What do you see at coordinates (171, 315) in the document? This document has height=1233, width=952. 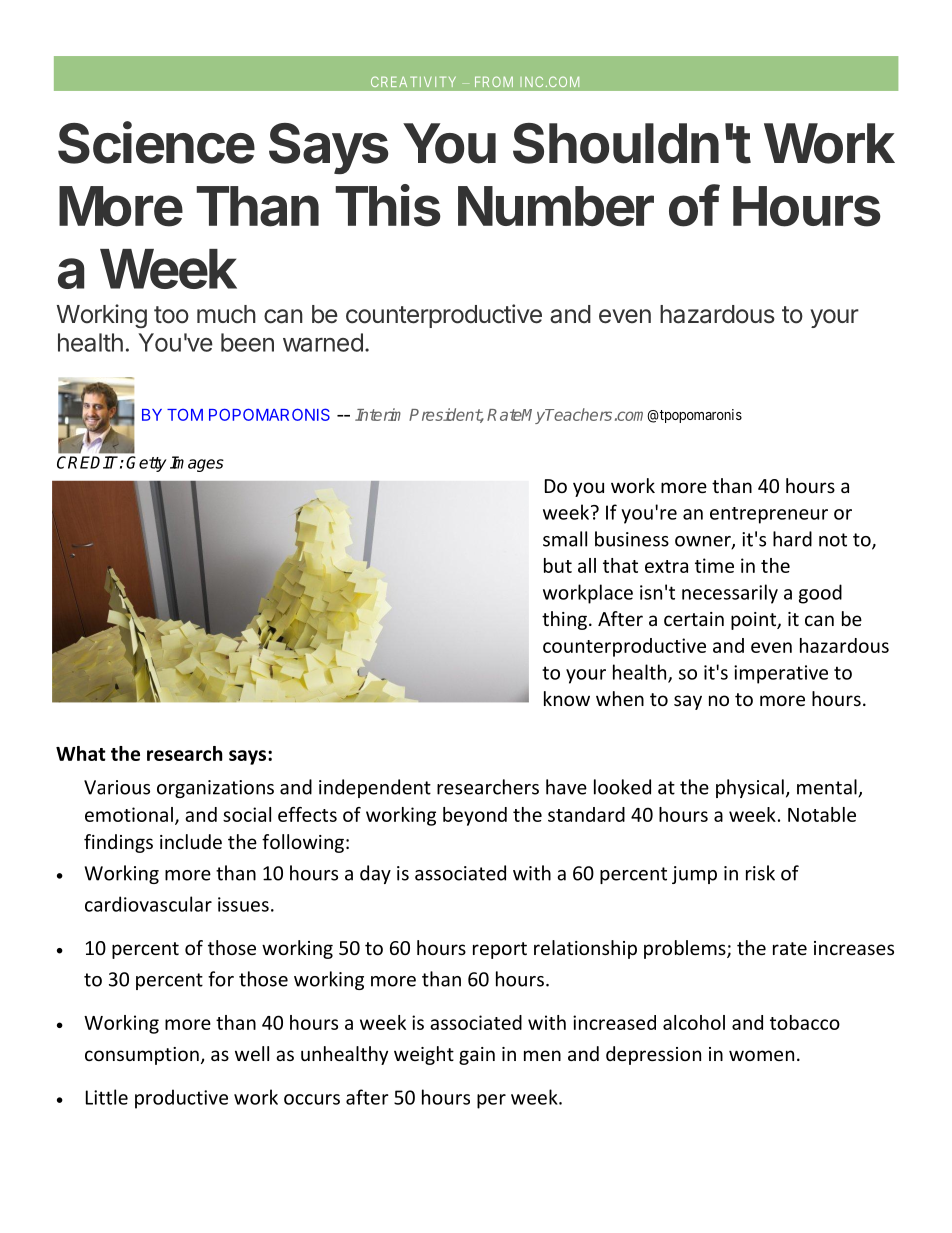 I see `too` at bounding box center [171, 315].
